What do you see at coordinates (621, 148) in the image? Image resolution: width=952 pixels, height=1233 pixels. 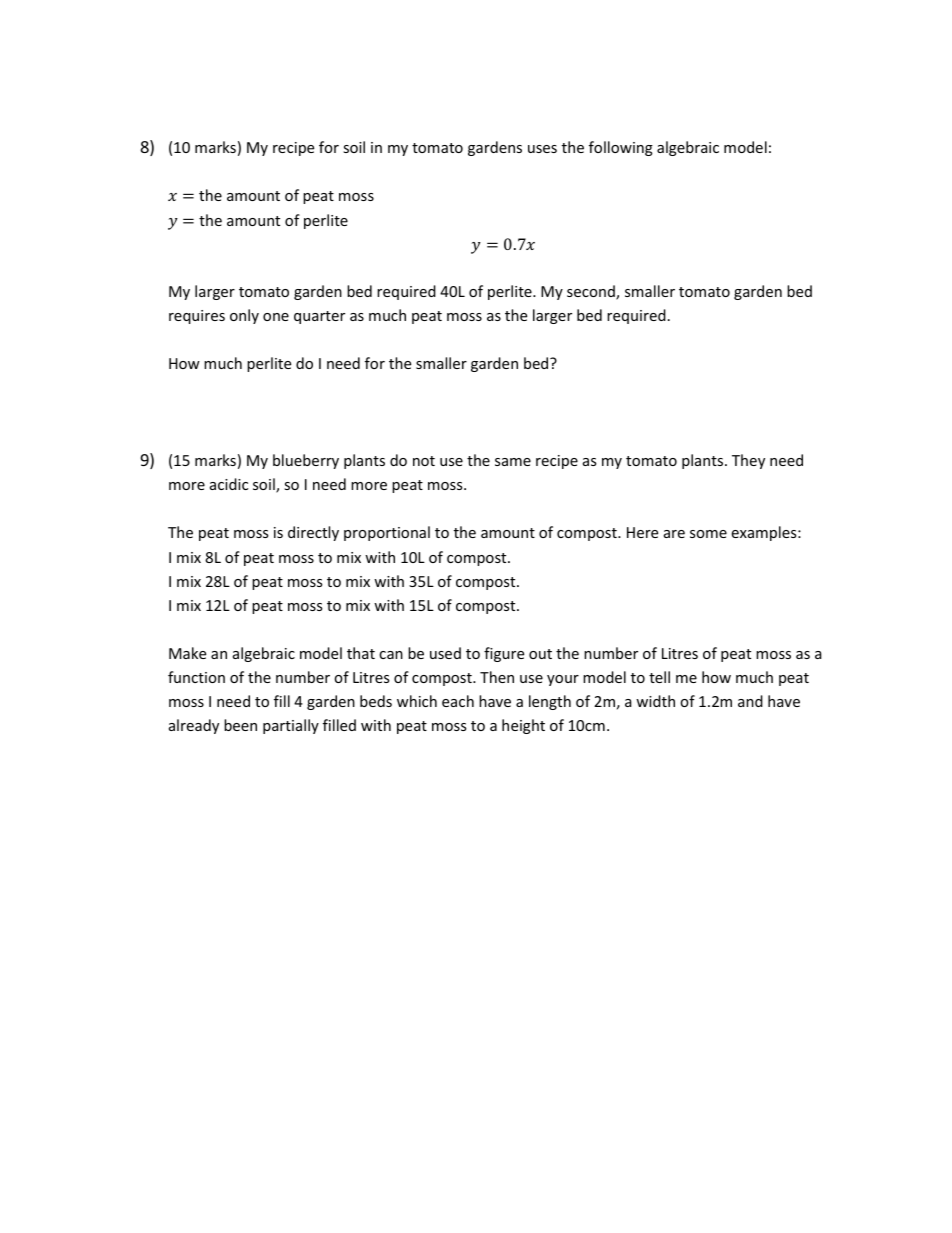 I see `following` at bounding box center [621, 148].
